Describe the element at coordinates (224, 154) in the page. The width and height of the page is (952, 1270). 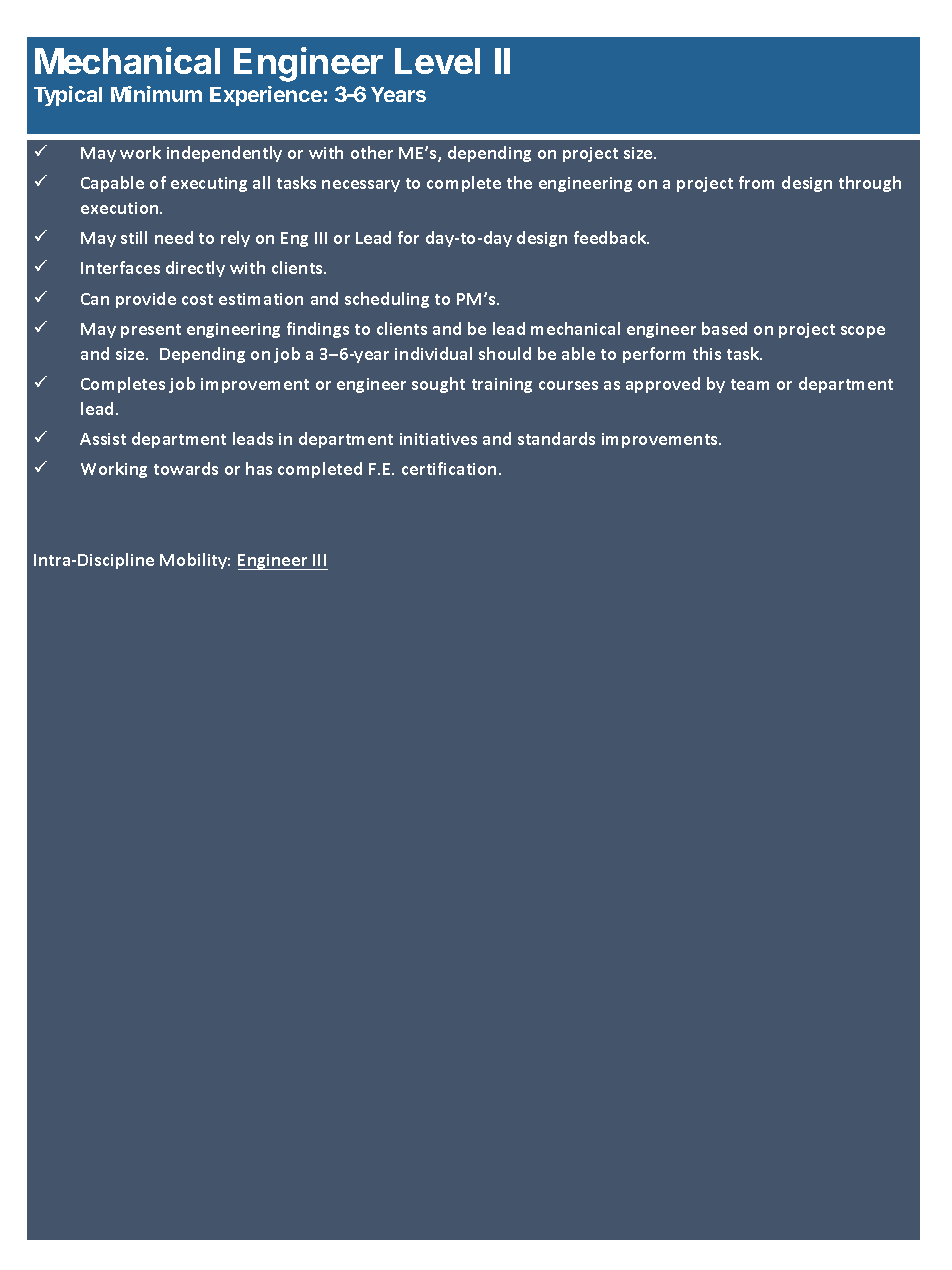
I see `independently` at that location.
